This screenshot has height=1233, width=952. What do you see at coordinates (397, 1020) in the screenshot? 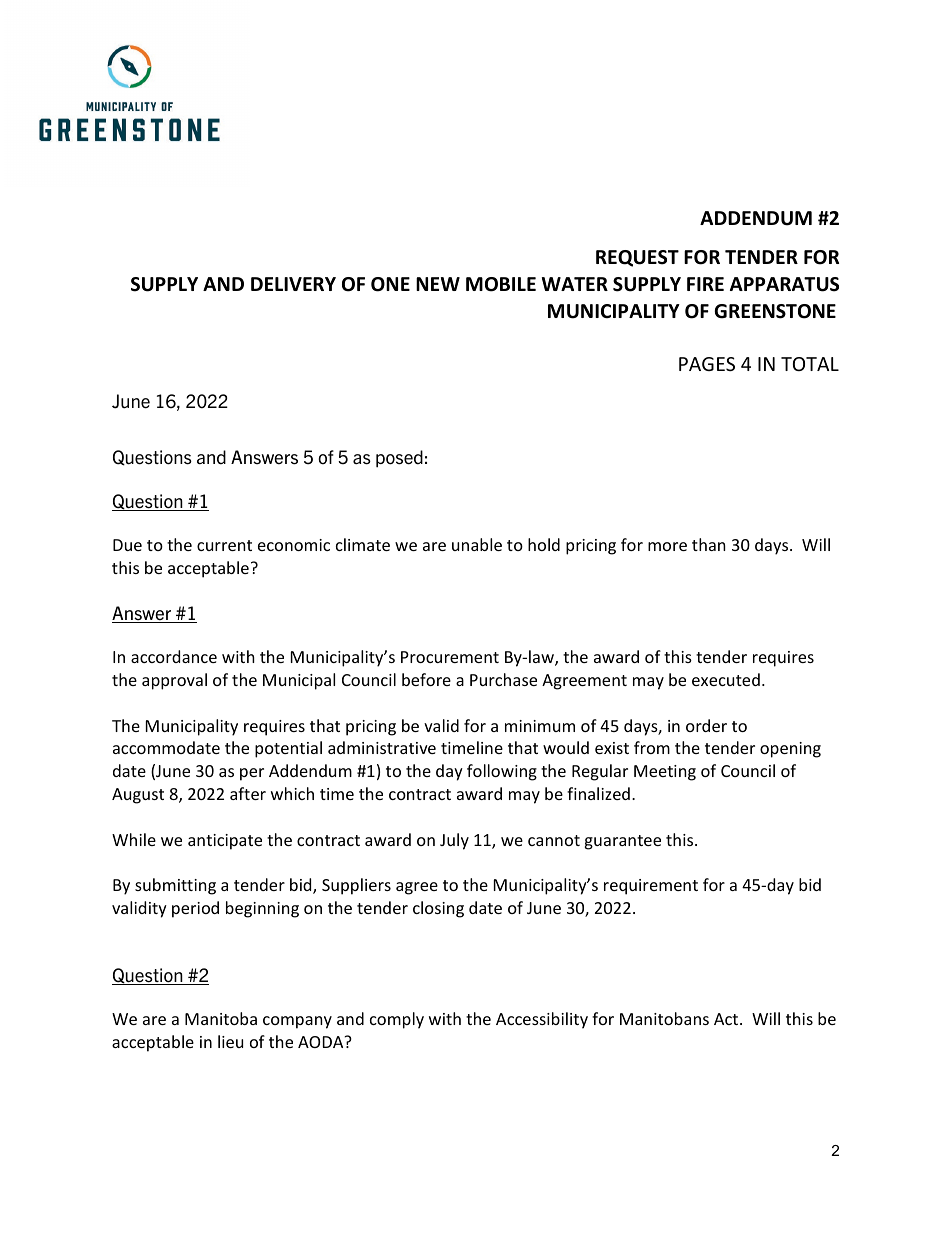
I see `comply` at bounding box center [397, 1020].
